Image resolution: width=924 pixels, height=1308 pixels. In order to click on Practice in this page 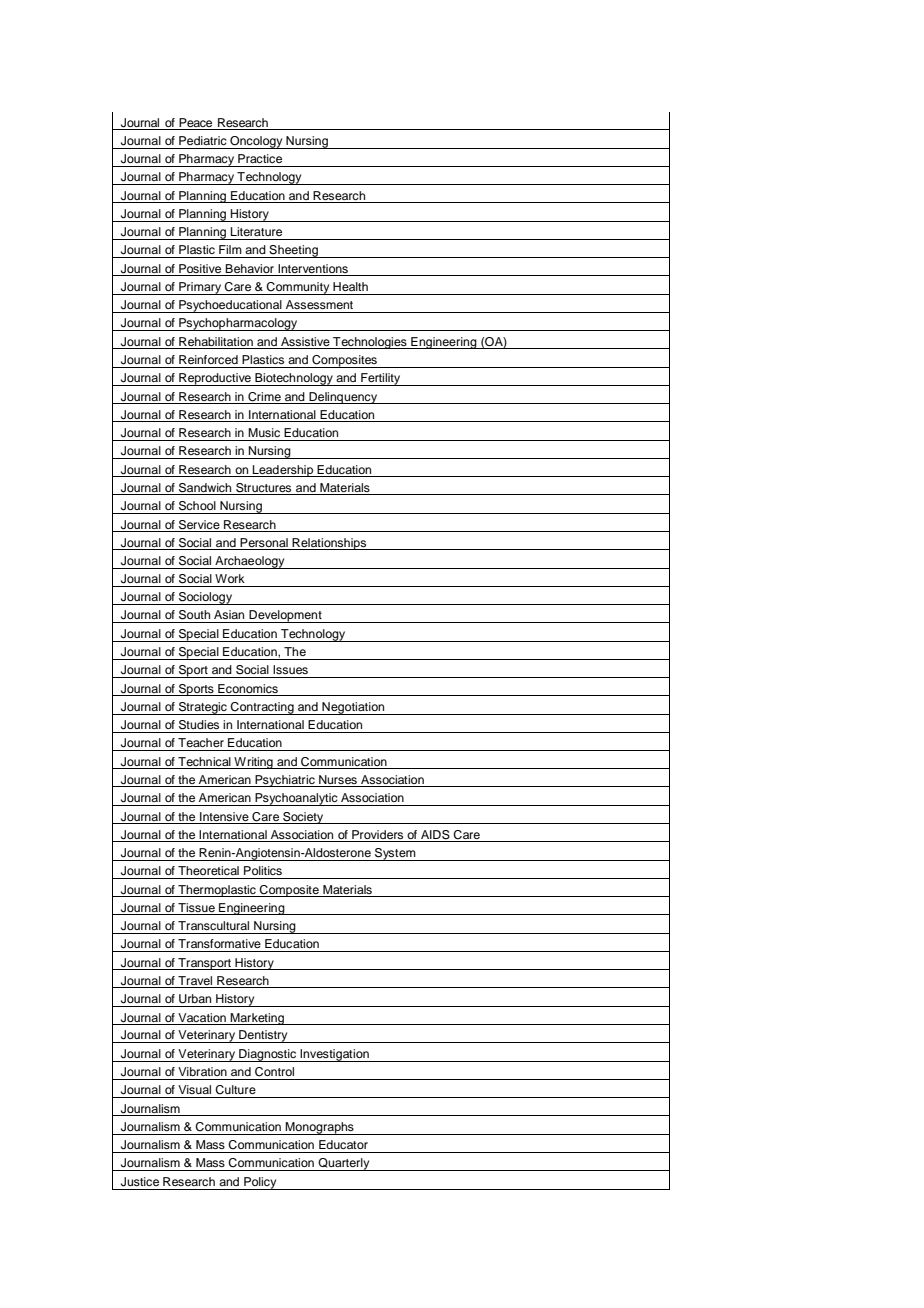, I will do `click(260, 158)`.
